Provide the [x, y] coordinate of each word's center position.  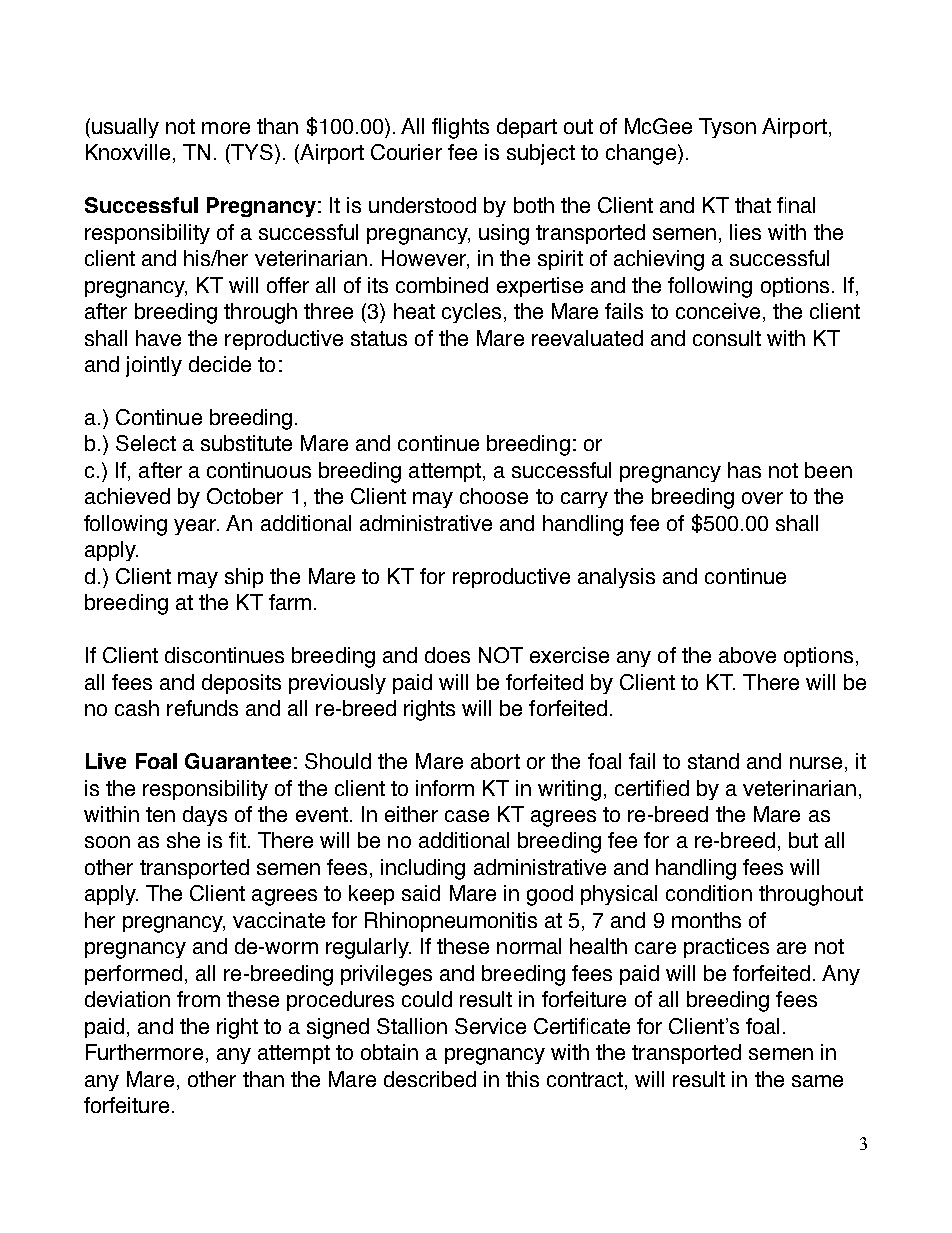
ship [244, 578]
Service [490, 1026]
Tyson [727, 128]
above [747, 655]
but [803, 840]
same [817, 1081]
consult [727, 338]
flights [460, 128]
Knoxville [128, 152]
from [198, 999]
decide [220, 364]
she [183, 840]
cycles [471, 313]
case [467, 816]
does [447, 655]
